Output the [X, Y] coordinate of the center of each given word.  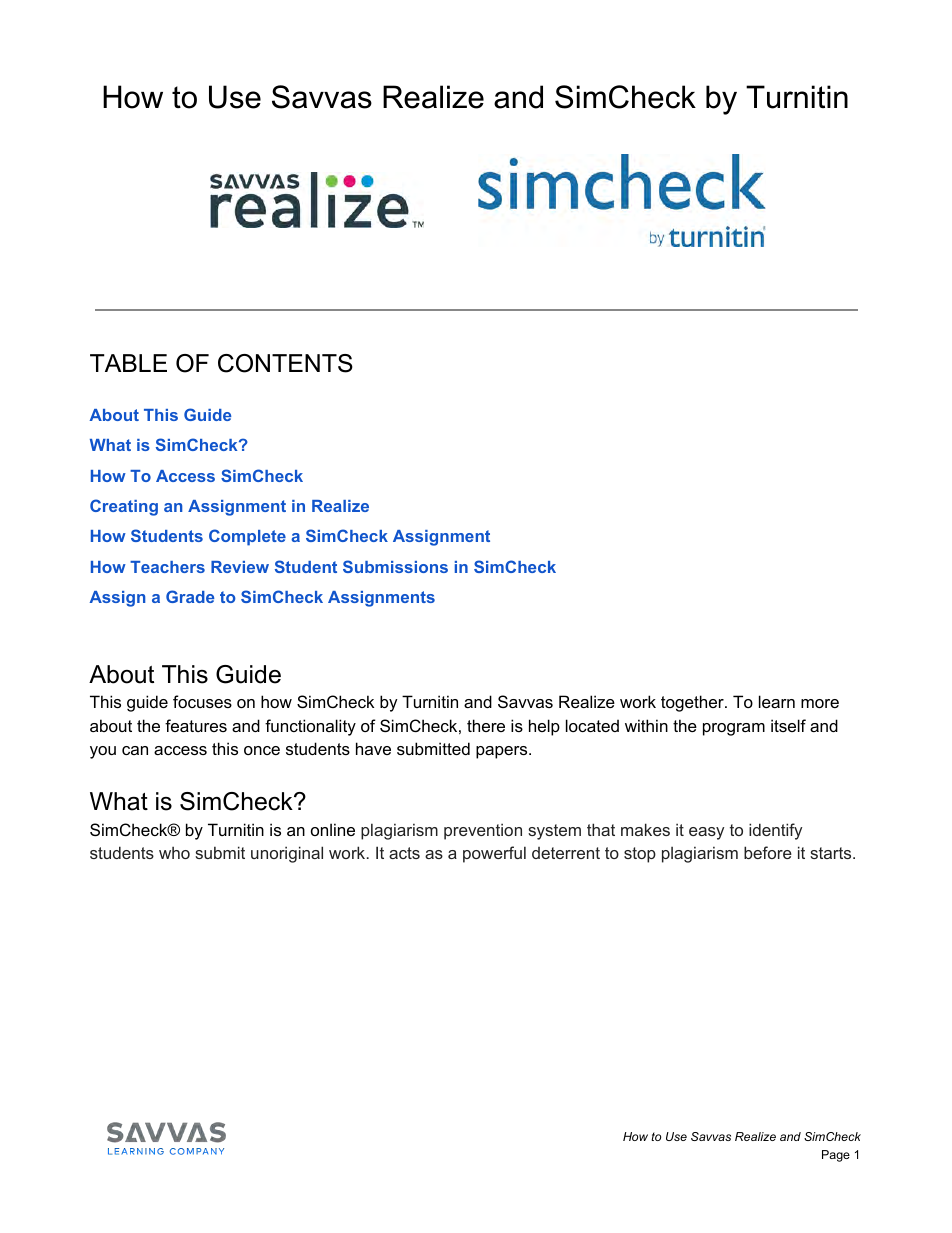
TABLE [128, 363]
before [768, 852]
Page [836, 1156]
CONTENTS [285, 363]
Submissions [395, 566]
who [174, 852]
